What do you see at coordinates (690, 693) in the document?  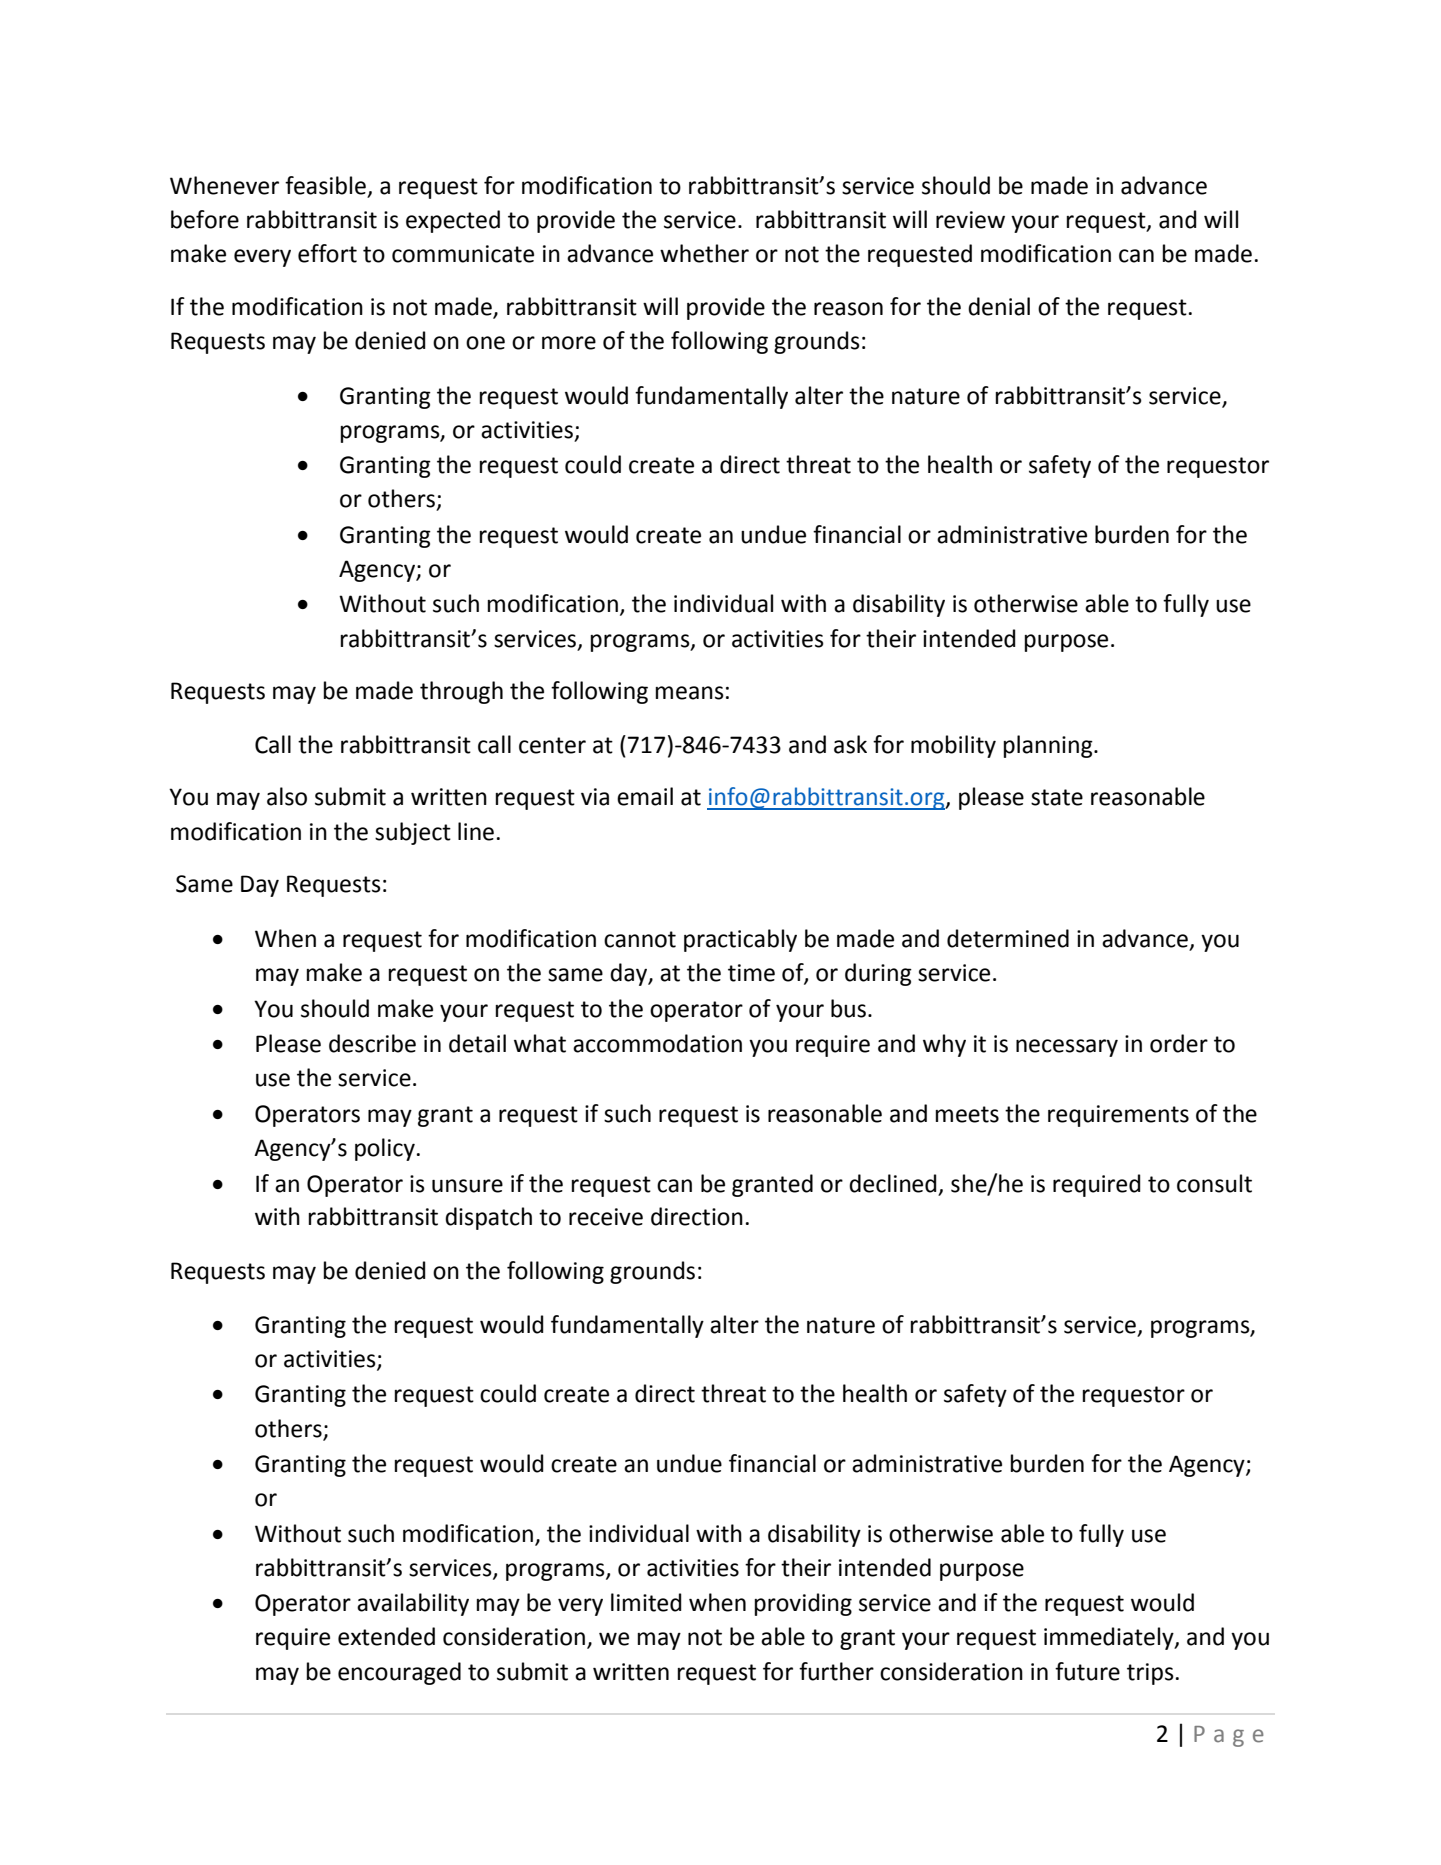 I see `means` at bounding box center [690, 693].
